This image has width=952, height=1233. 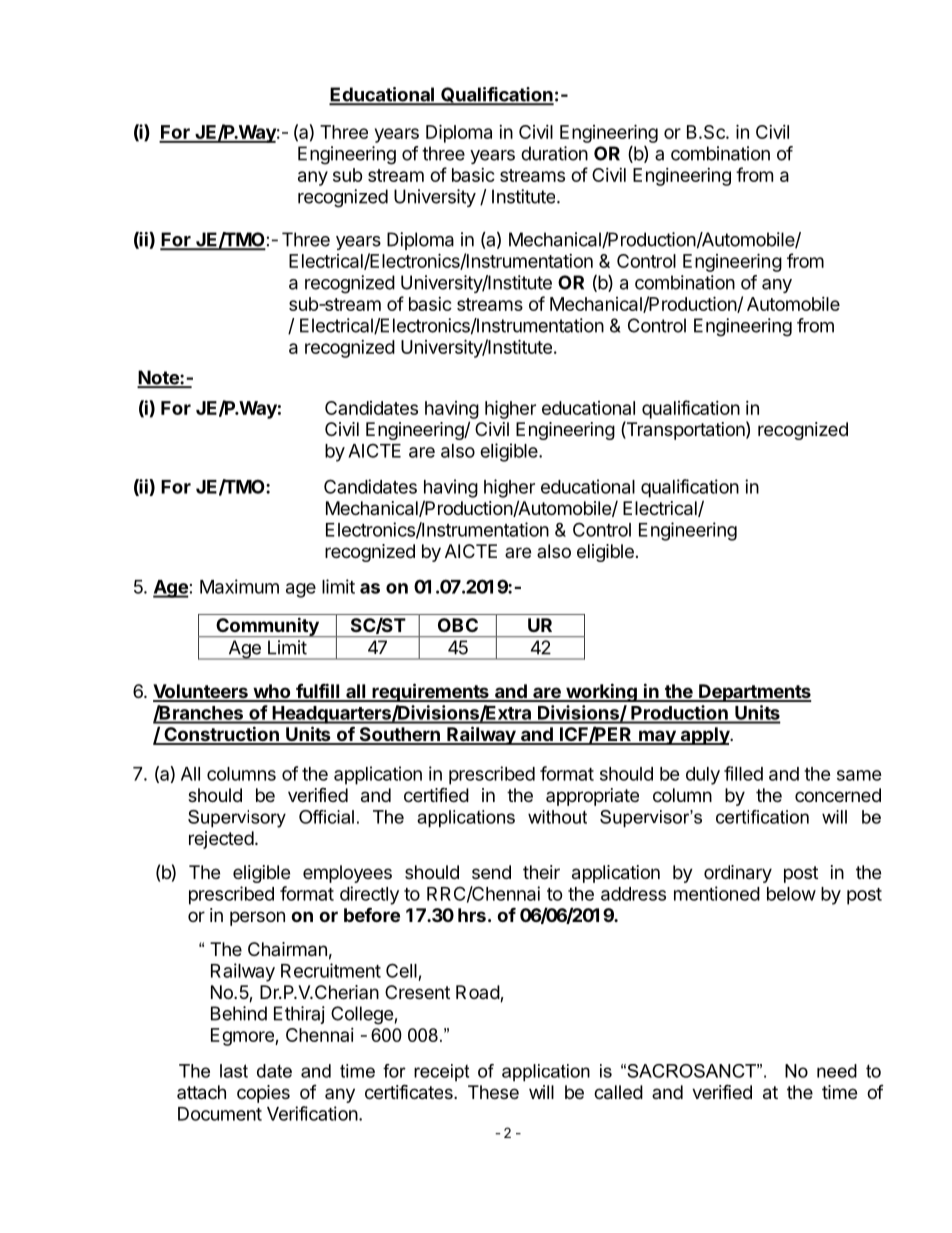 What do you see at coordinates (657, 737) in the image?
I see `may` at bounding box center [657, 737].
